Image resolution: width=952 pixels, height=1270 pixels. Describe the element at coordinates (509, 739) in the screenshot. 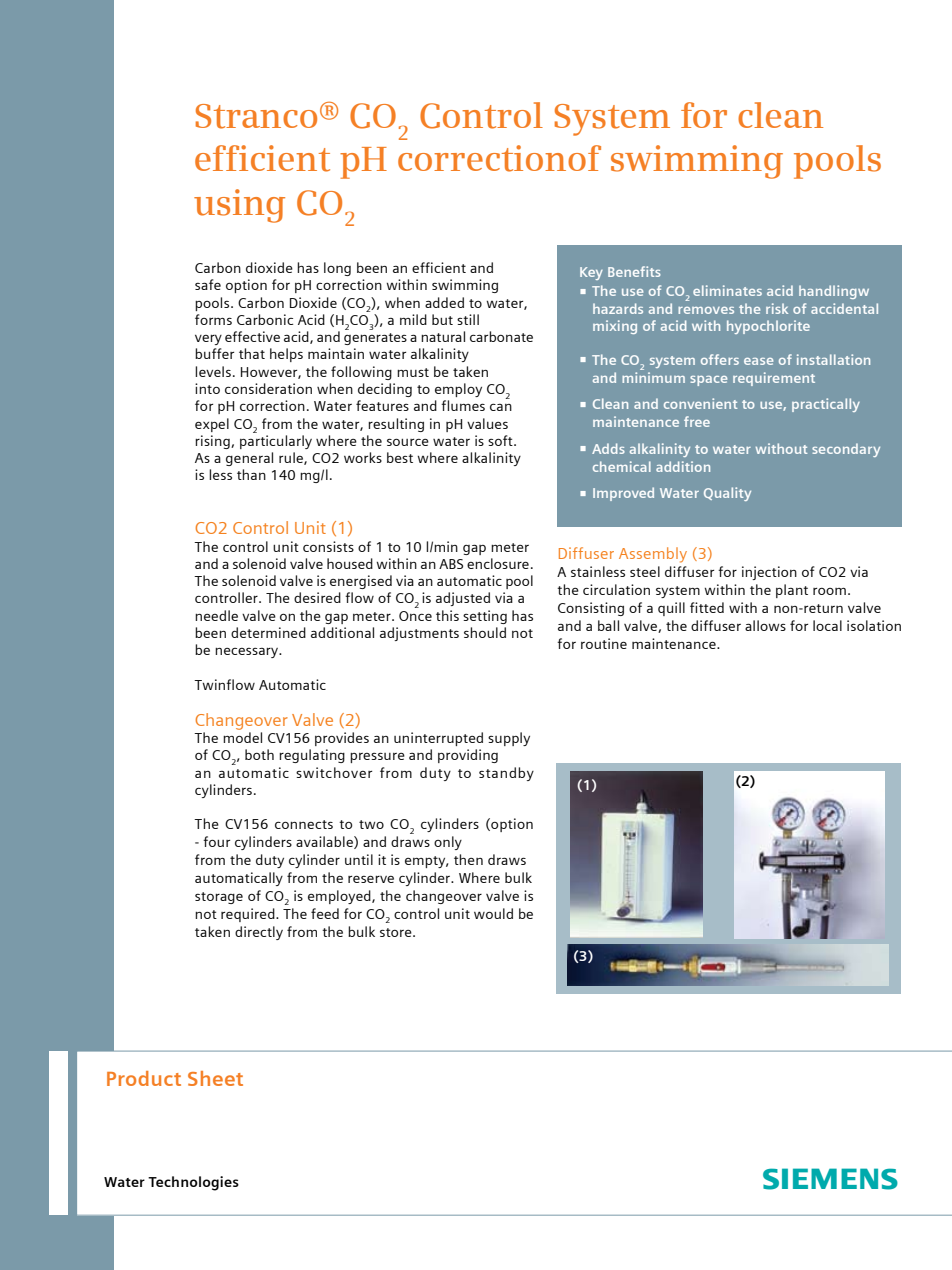

I see `supply` at that location.
